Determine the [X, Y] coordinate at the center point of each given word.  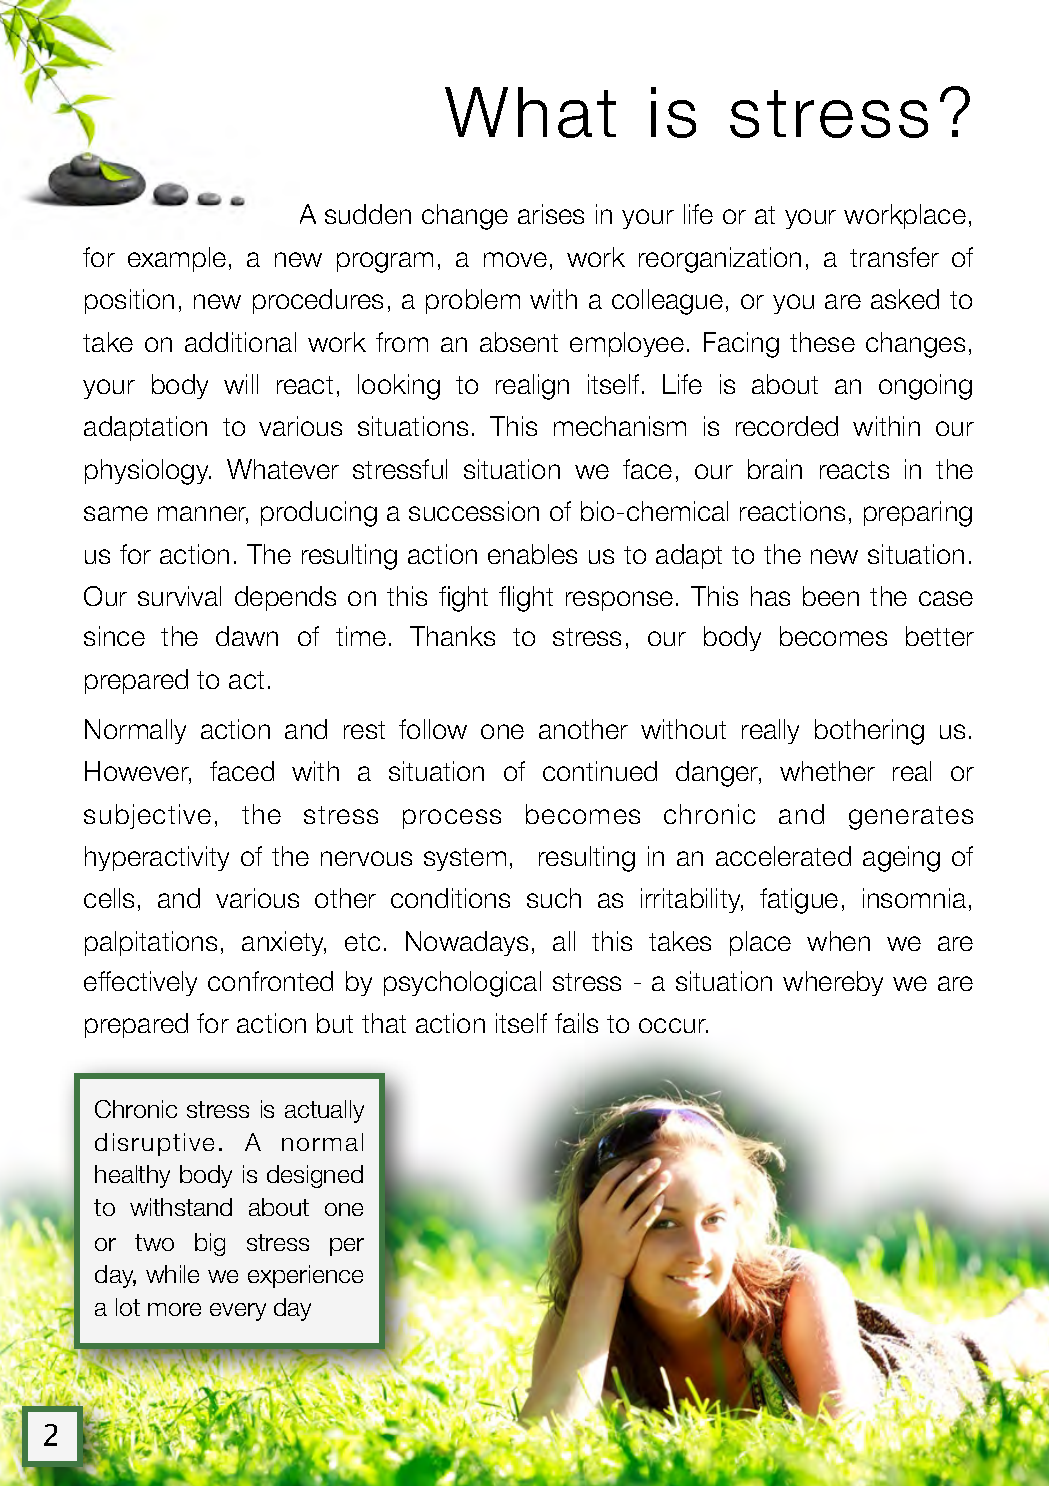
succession [474, 511]
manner [203, 515]
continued [600, 771]
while [172, 1274]
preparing [918, 514]
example [177, 259]
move [515, 259]
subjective [147, 816]
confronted [270, 981]
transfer [894, 257]
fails [576, 1023]
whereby [833, 983]
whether [827, 771]
